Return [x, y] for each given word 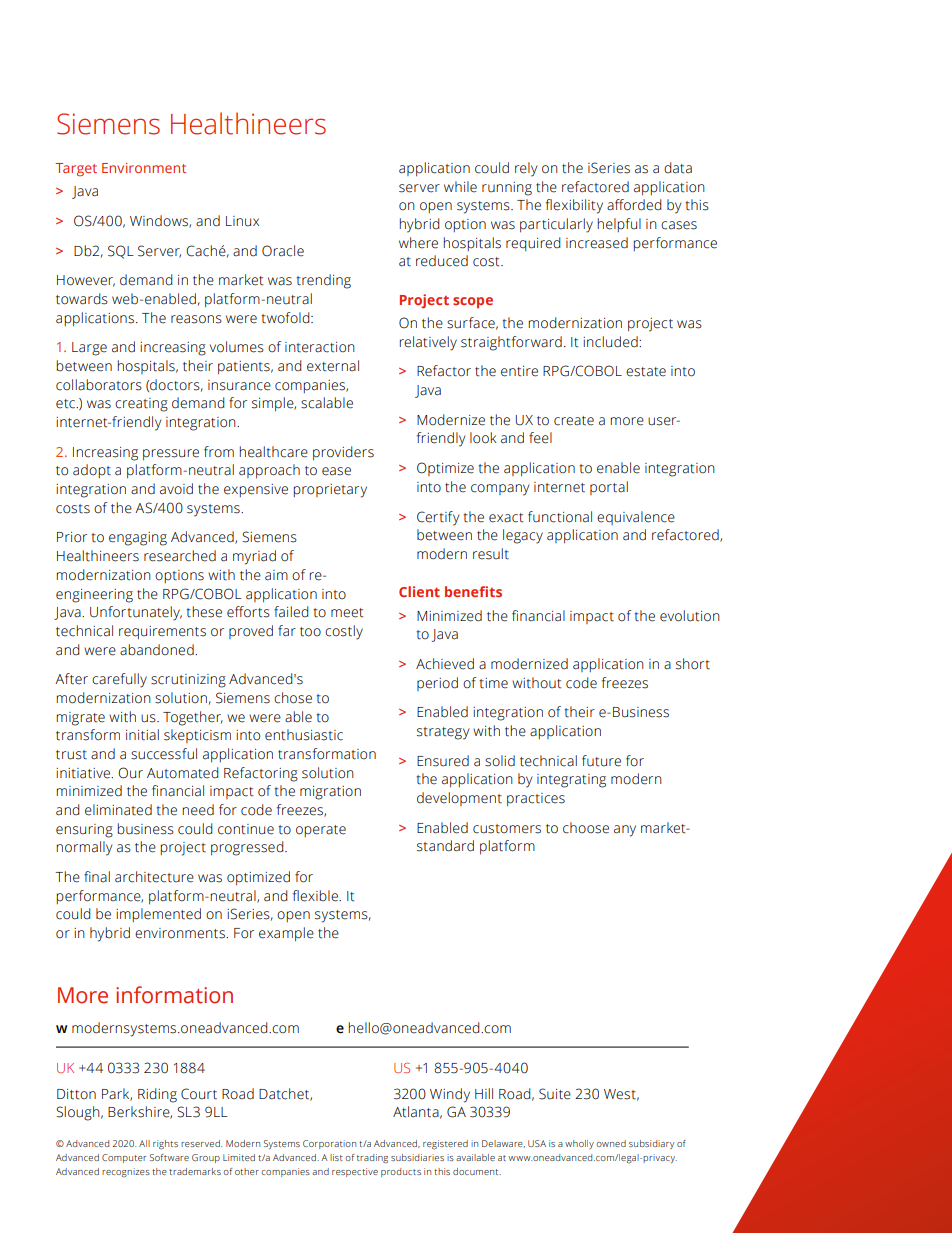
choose [586, 828]
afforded [634, 205]
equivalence [636, 518]
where [418, 243]
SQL [121, 252]
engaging [138, 539]
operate [321, 831]
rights [165, 1144]
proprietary [330, 491]
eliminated [118, 810]
